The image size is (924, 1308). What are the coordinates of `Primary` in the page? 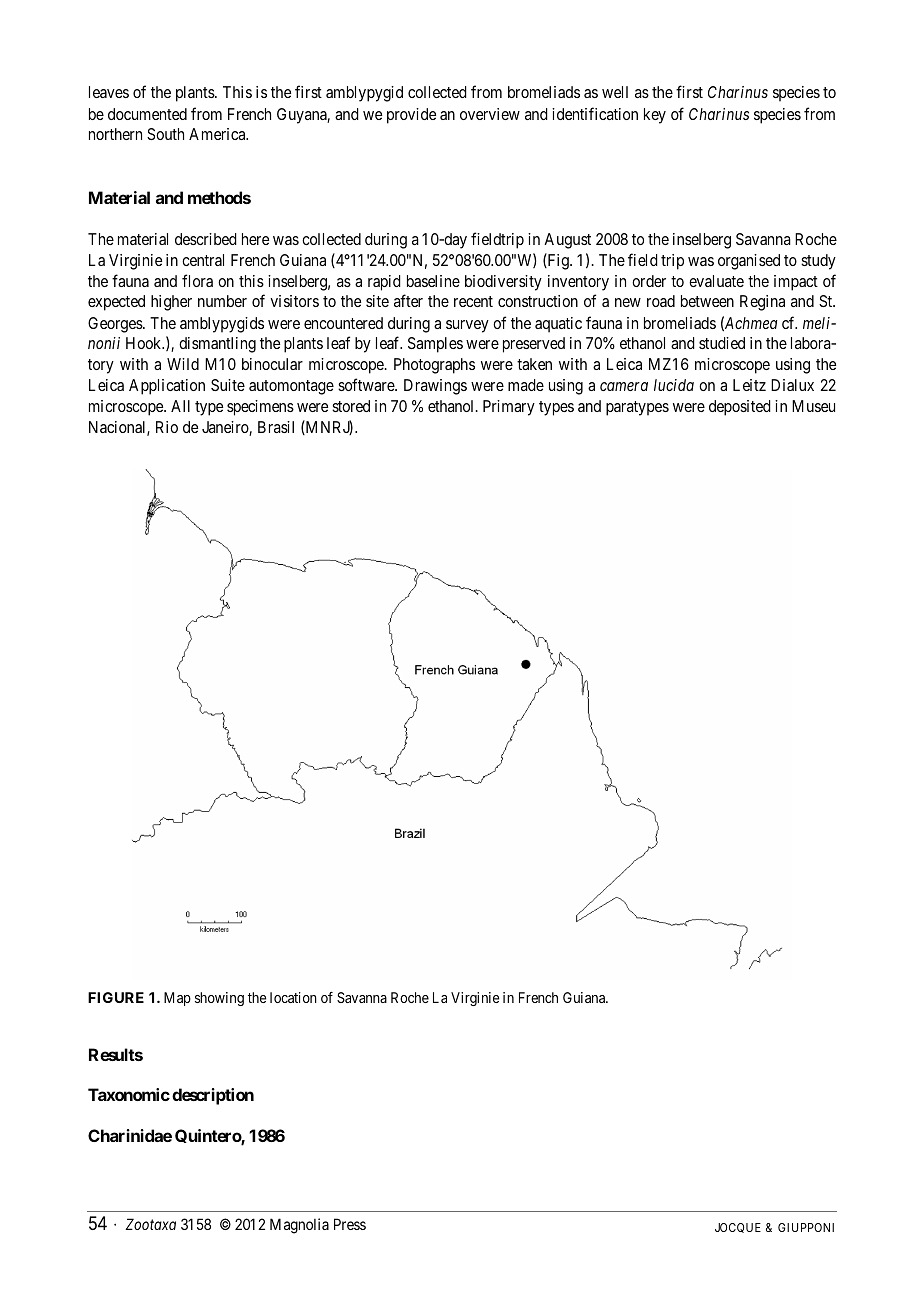 It's located at (509, 408).
